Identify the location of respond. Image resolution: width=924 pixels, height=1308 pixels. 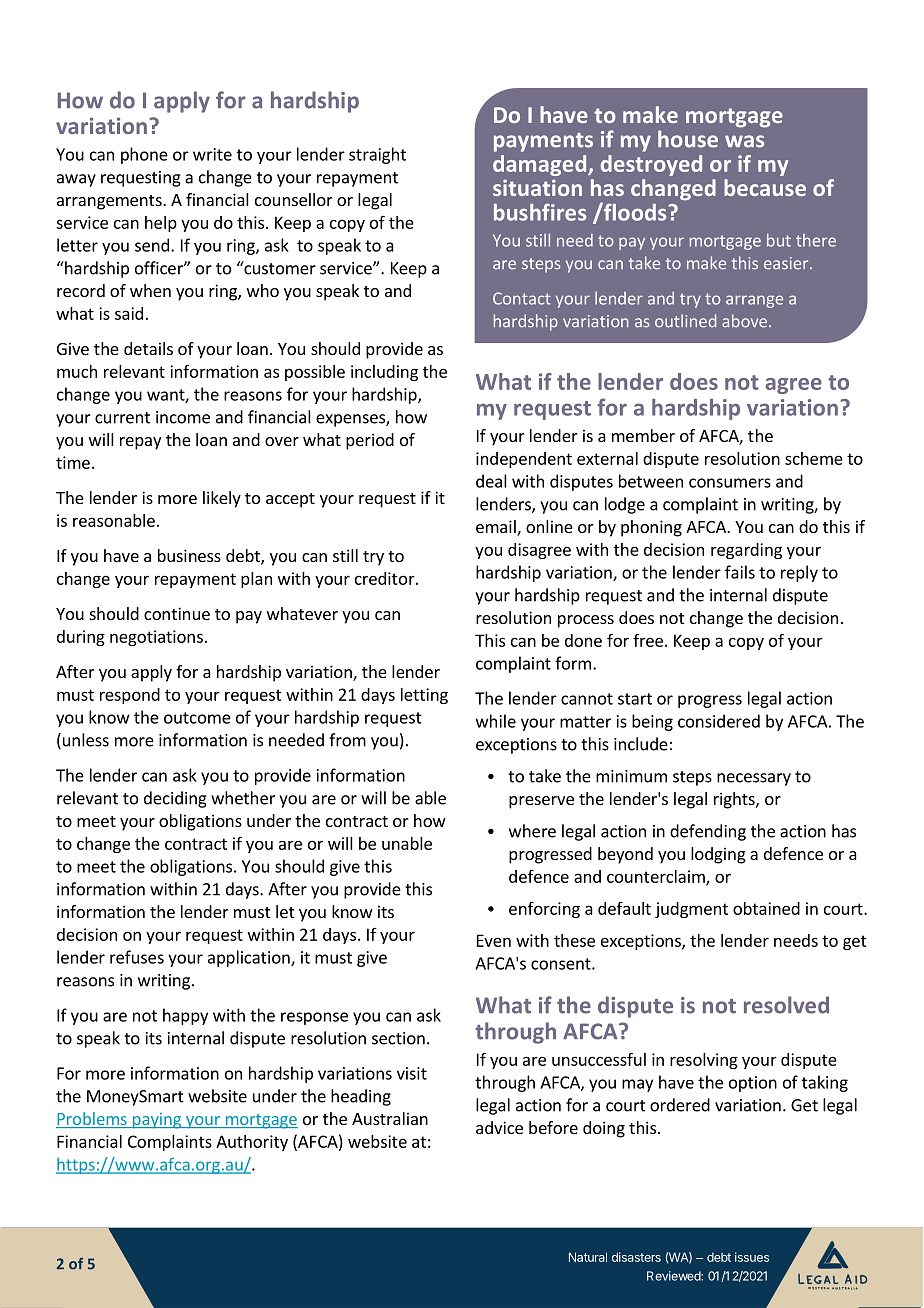
(130, 696).
